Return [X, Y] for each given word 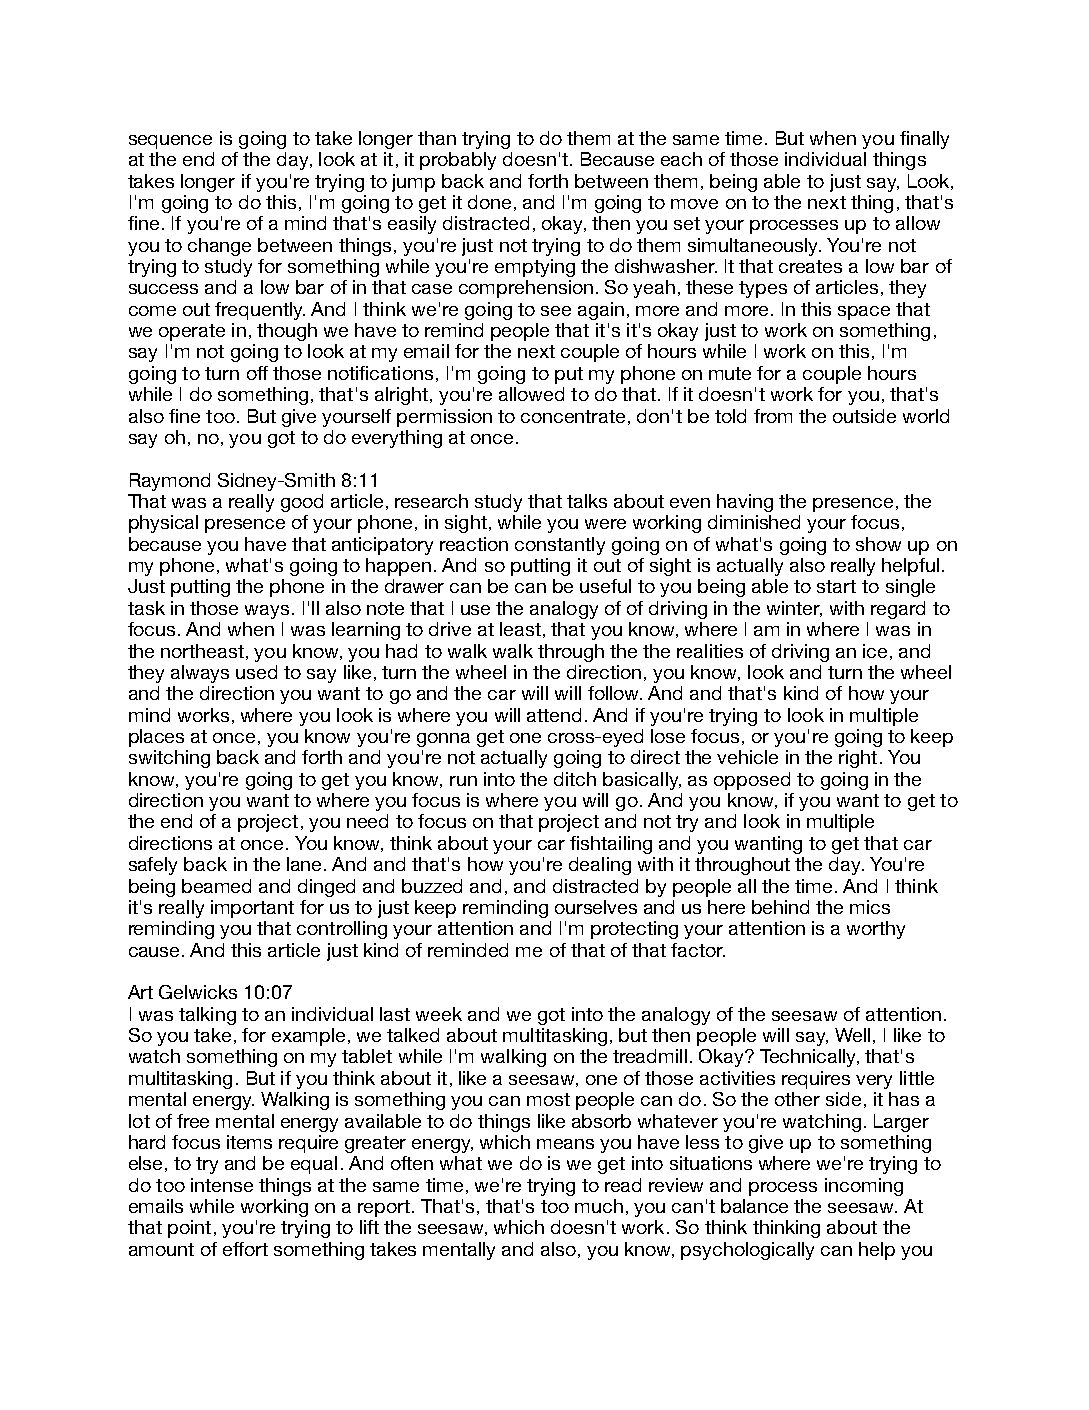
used [256, 672]
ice [875, 651]
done [489, 202]
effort [245, 1249]
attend [554, 715]
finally [924, 140]
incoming [864, 1187]
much [599, 1206]
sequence [170, 142]
